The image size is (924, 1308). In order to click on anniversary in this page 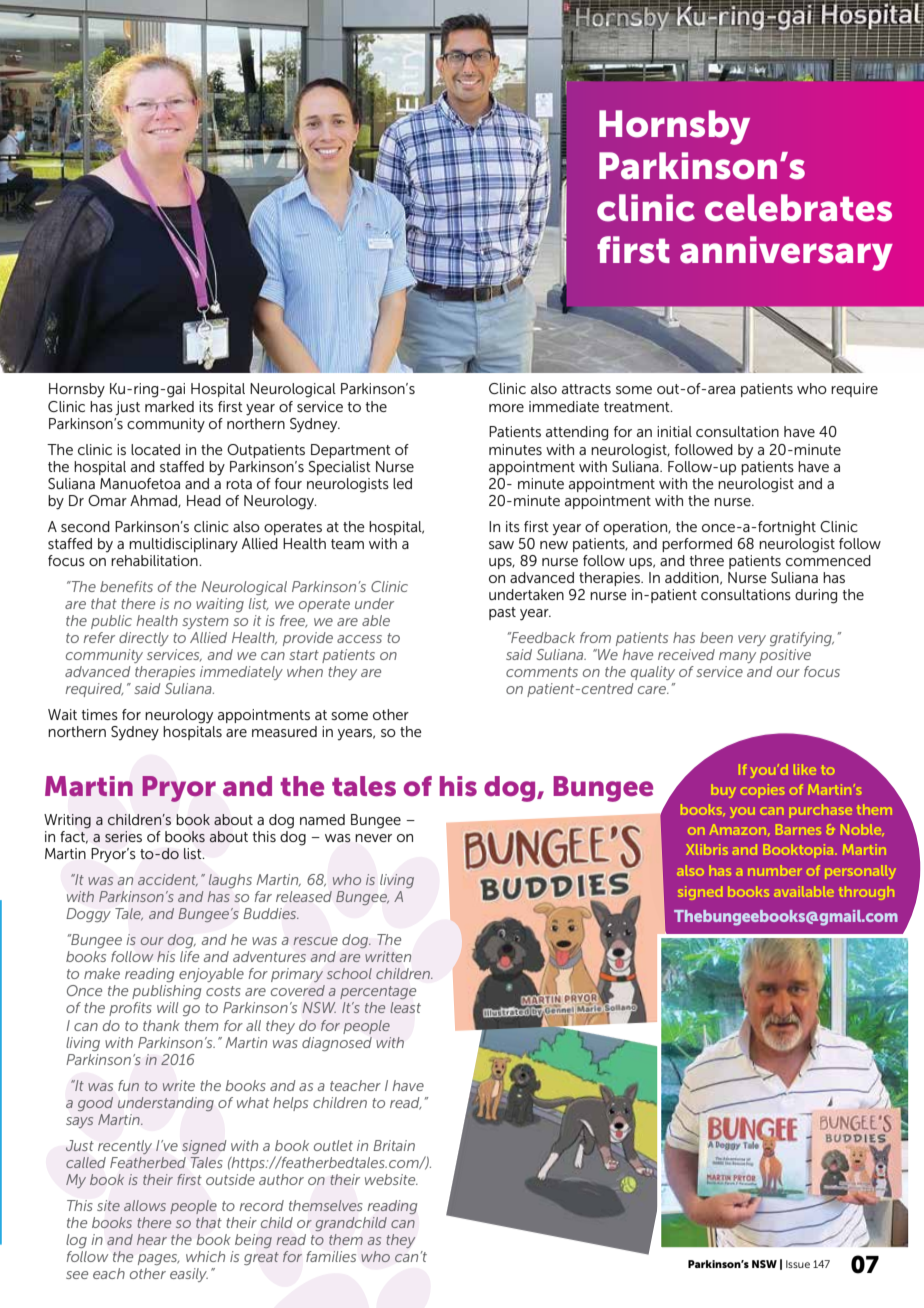, I will do `click(786, 253)`.
